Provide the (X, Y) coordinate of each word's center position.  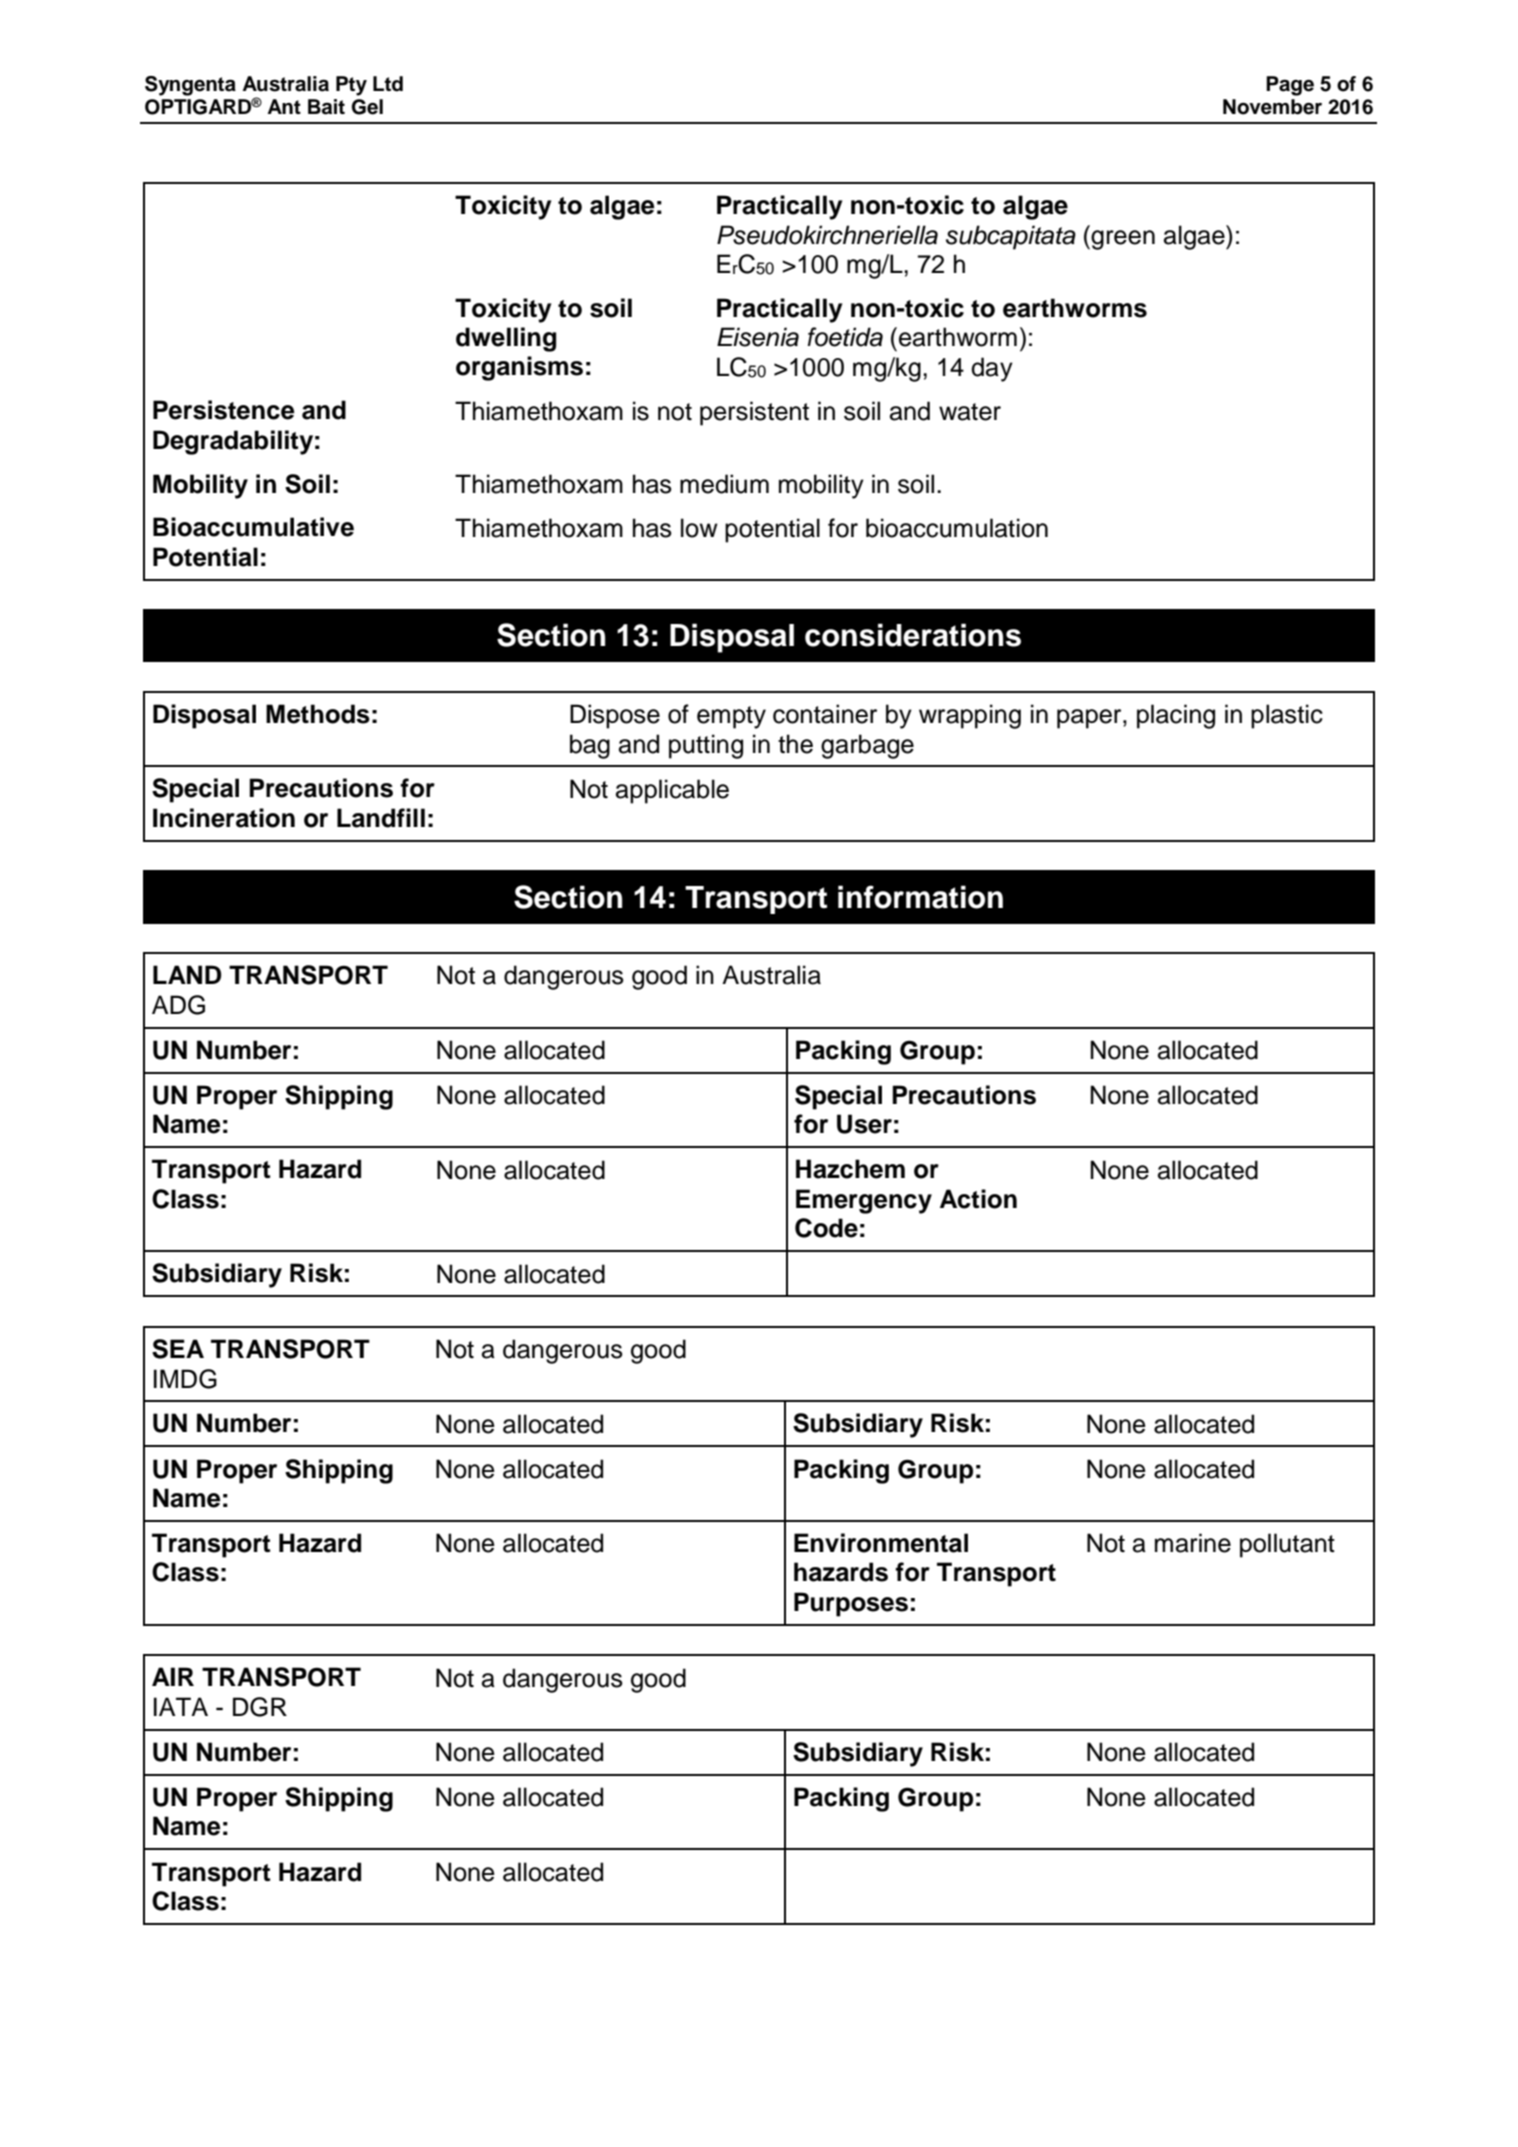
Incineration (224, 818)
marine (1193, 1543)
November (1272, 107)
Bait (326, 107)
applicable (672, 791)
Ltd (388, 84)
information (920, 897)
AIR (173, 1676)
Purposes (851, 1604)
